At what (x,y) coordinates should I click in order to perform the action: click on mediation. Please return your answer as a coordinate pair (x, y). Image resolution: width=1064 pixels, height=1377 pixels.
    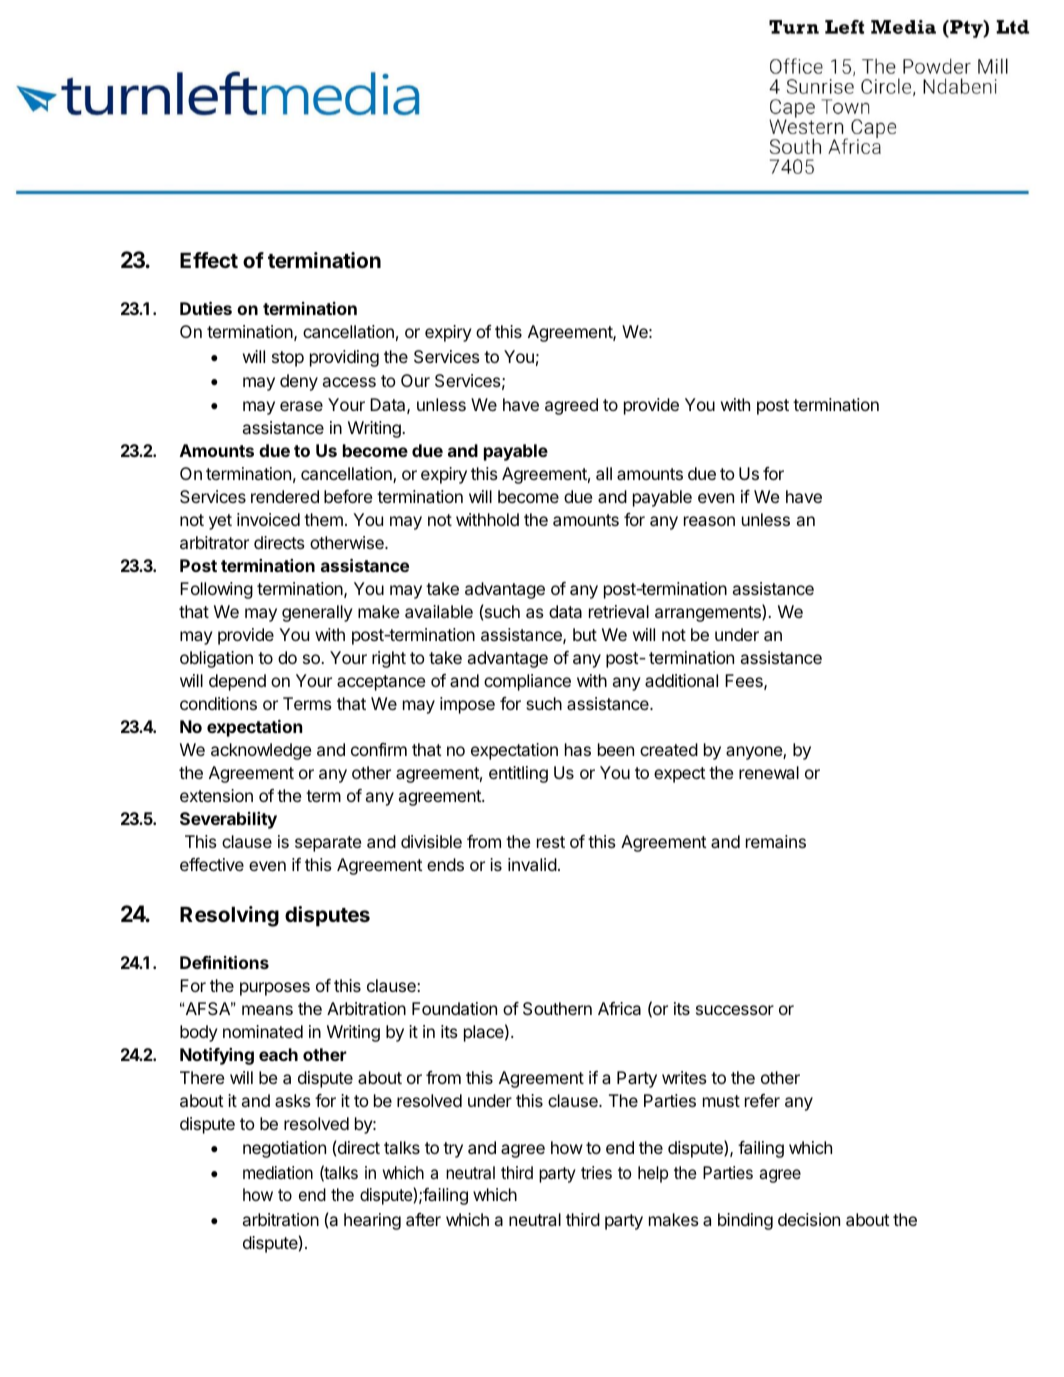
    Looking at the image, I should click on (278, 1172).
